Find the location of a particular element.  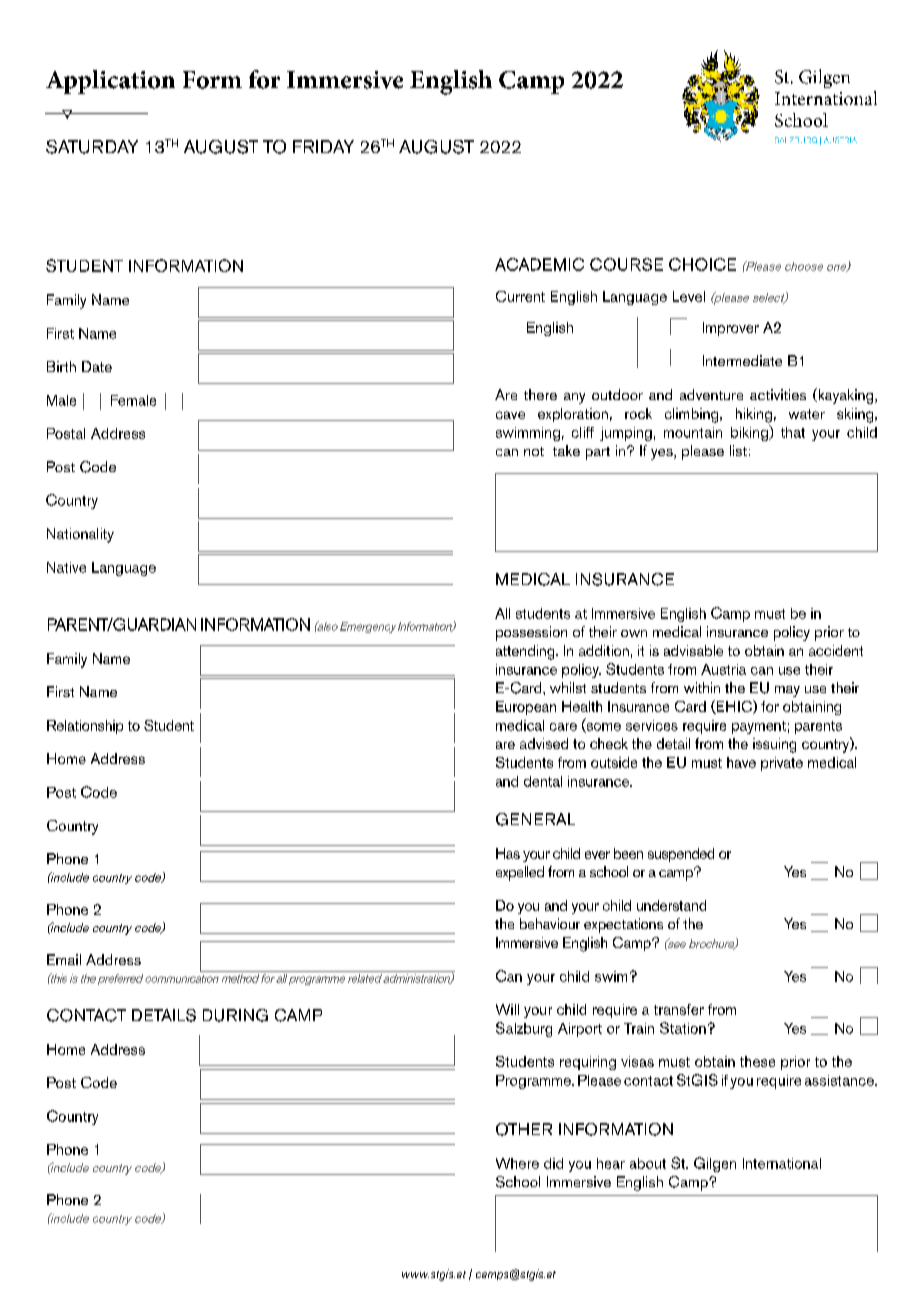

list is located at coordinates (738, 450).
